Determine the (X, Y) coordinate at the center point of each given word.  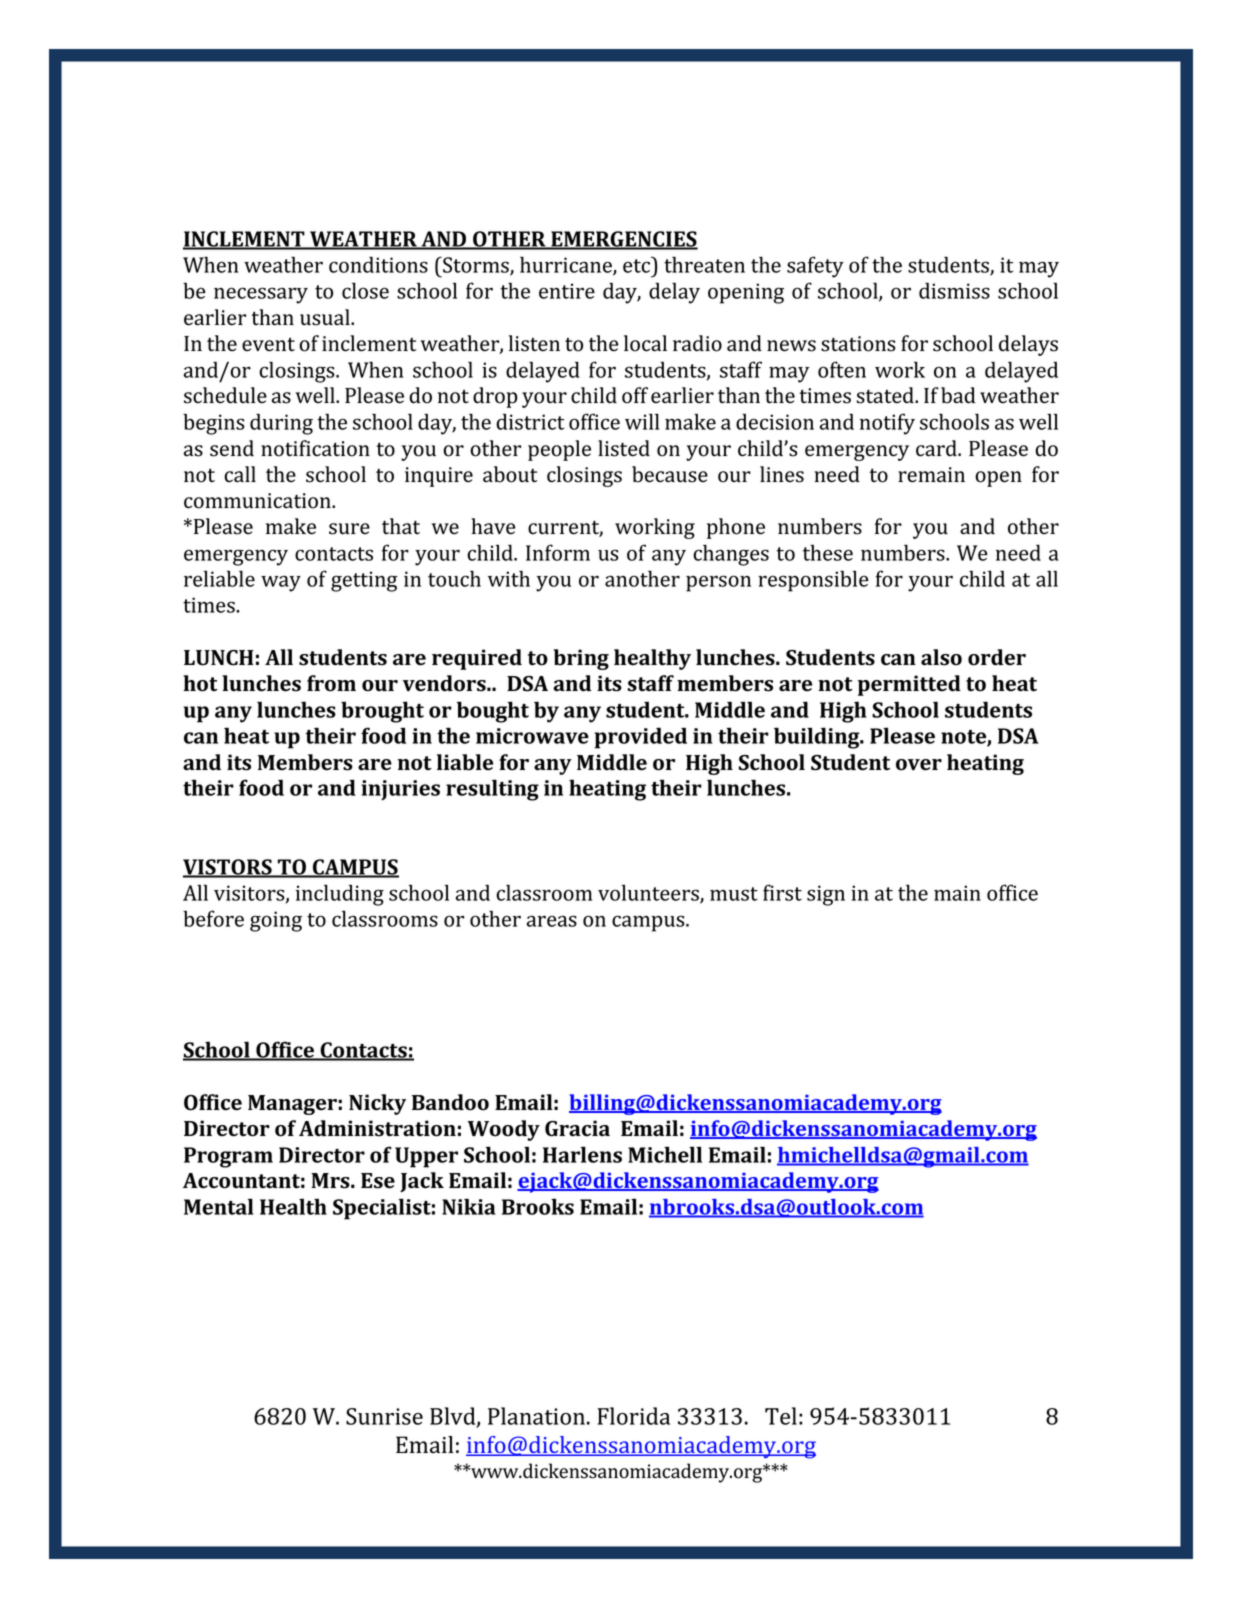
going (276, 921)
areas (552, 921)
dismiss (954, 291)
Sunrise (384, 1416)
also (941, 657)
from (331, 683)
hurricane (567, 265)
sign (826, 895)
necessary (261, 295)
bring (581, 659)
